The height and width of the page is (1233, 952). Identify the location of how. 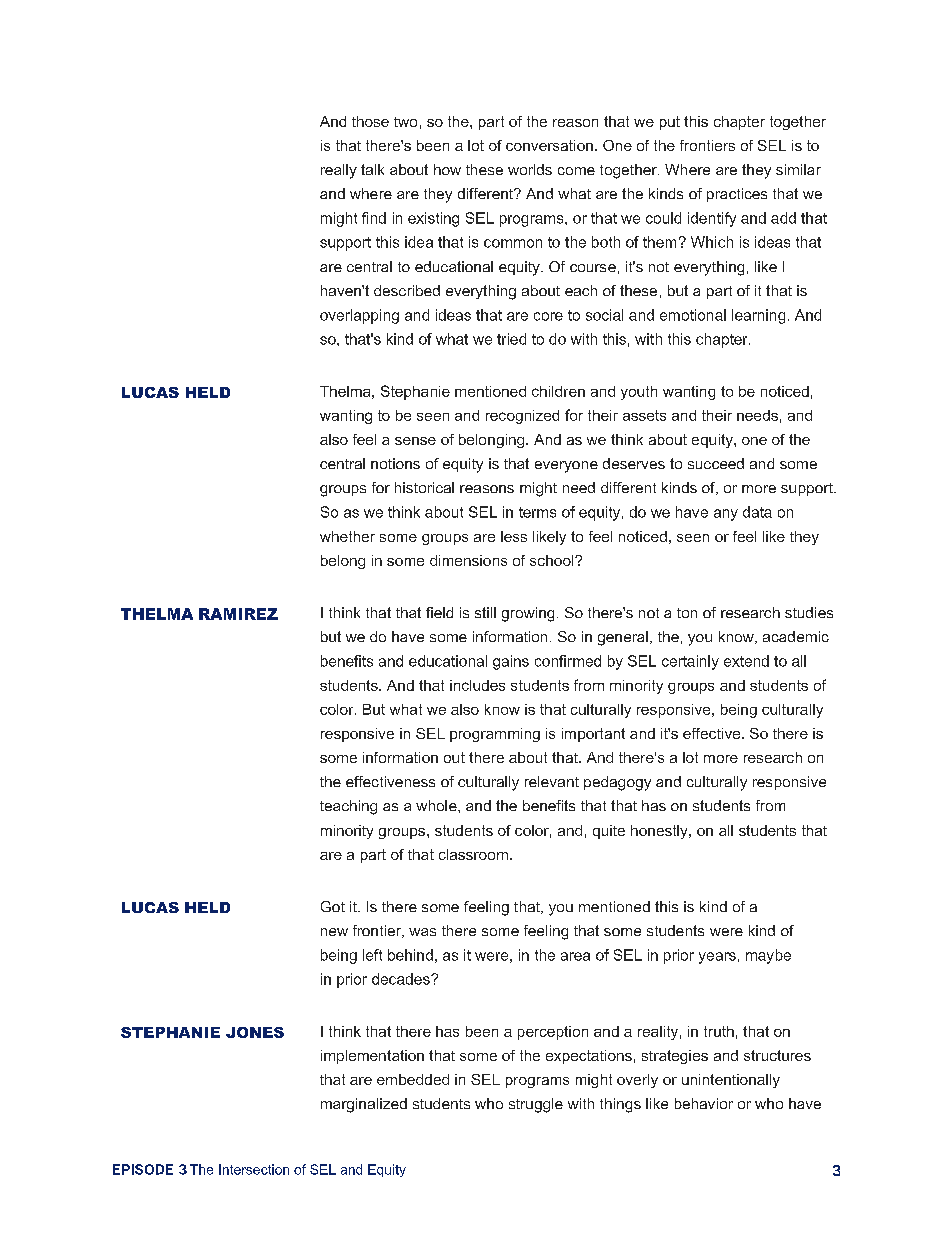
(447, 169).
